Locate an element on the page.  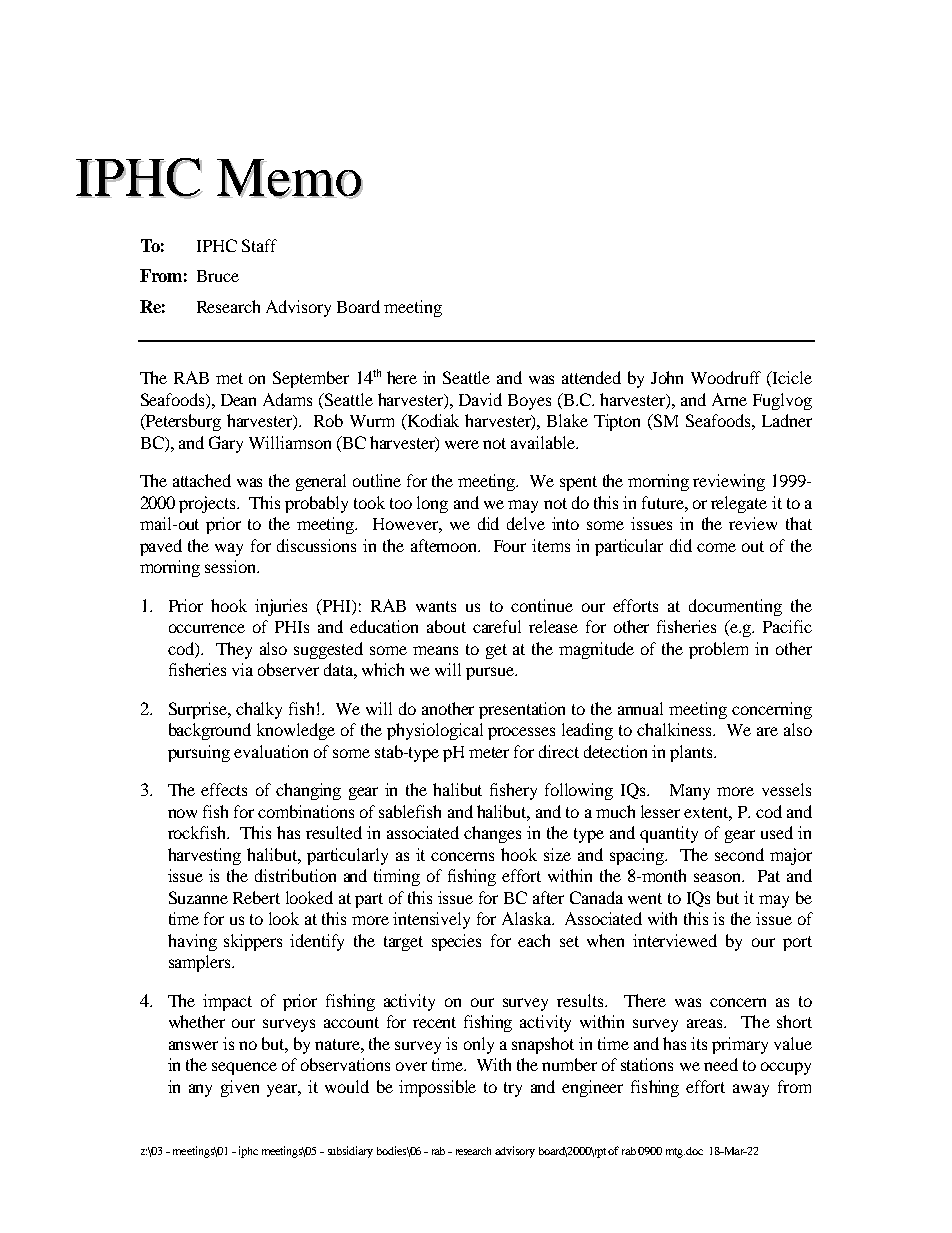
Bruce is located at coordinates (218, 276).
